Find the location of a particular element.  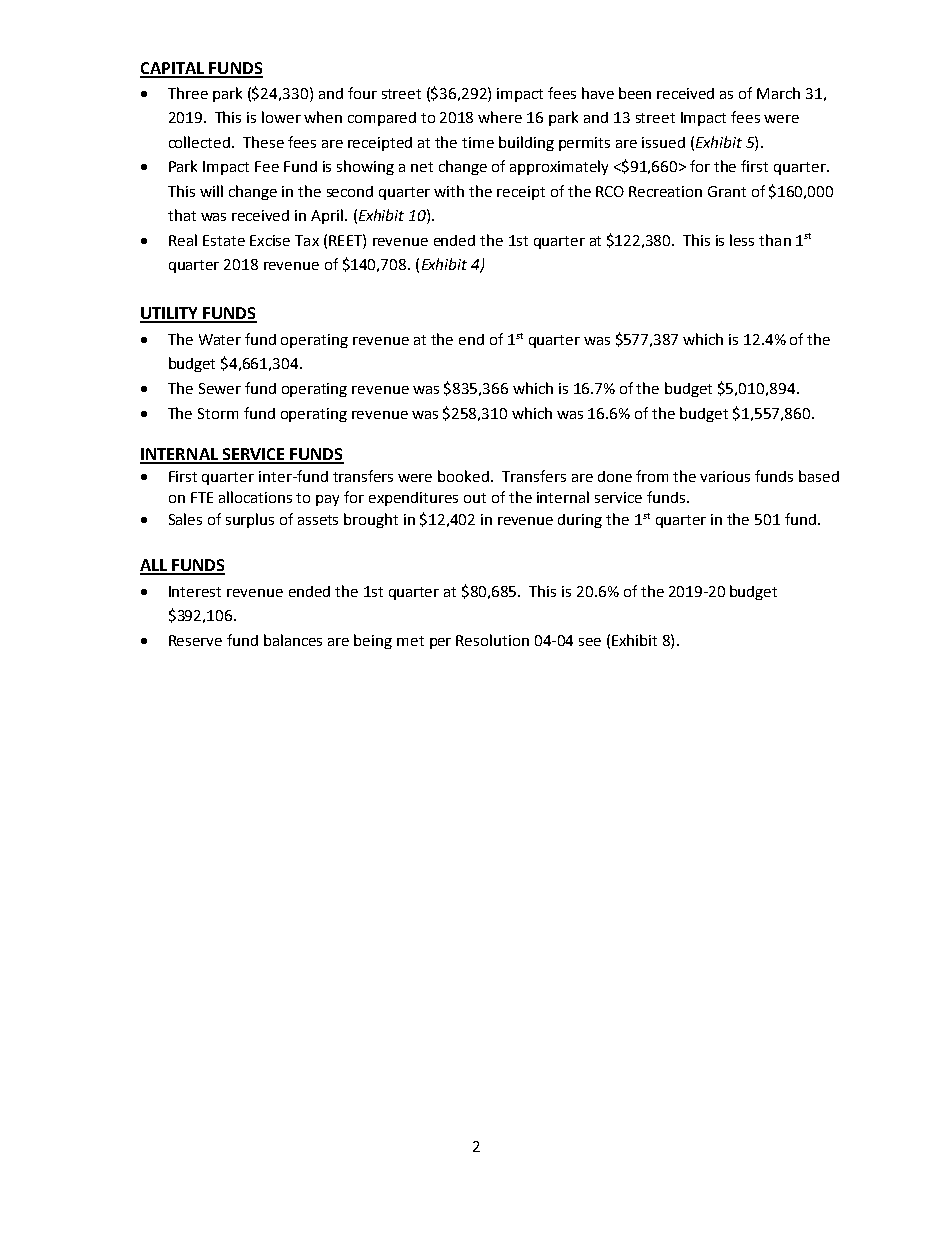

where is located at coordinates (500, 117).
